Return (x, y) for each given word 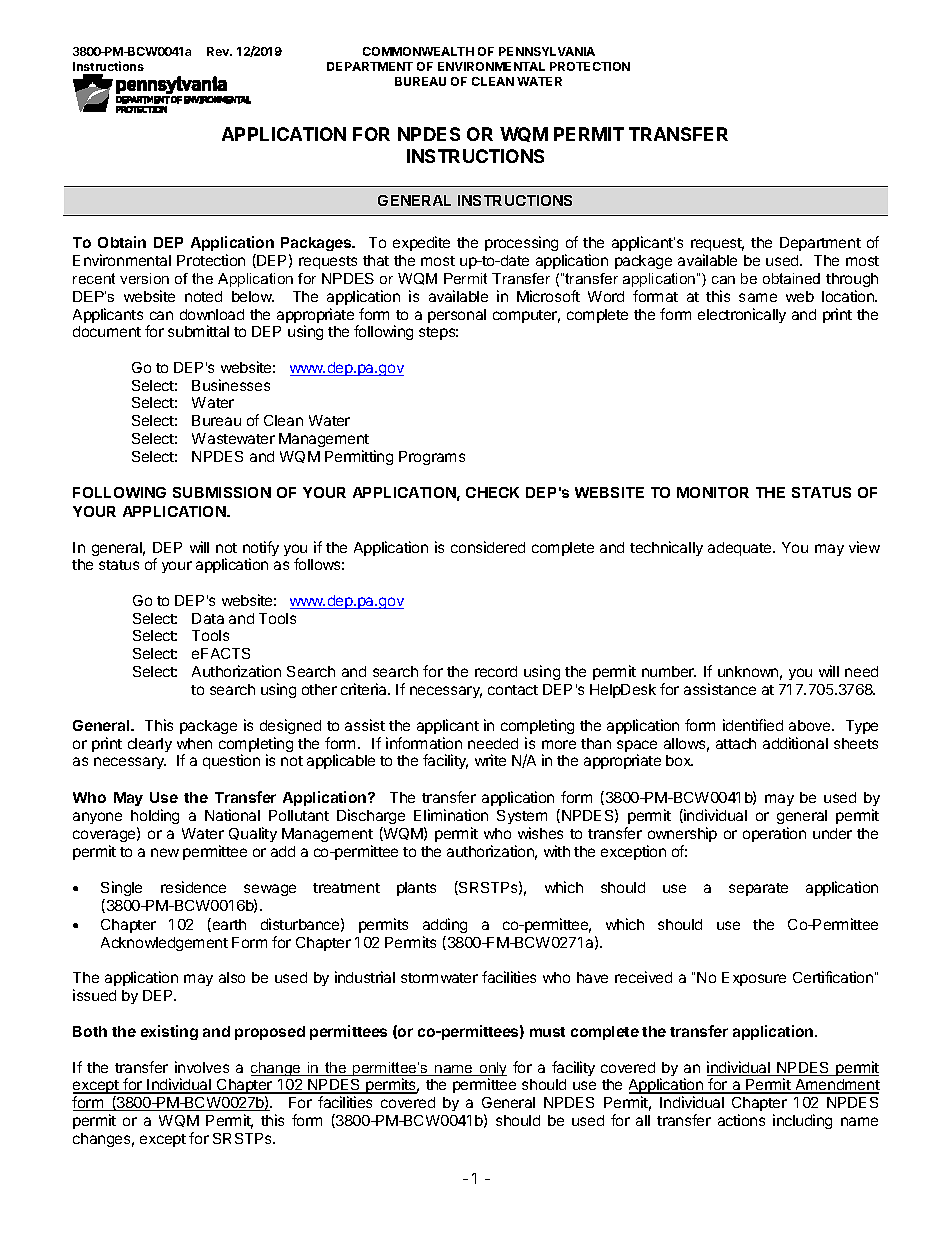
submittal (198, 331)
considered (488, 547)
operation (774, 834)
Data (208, 618)
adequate (741, 549)
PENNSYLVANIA (547, 51)
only (492, 1070)
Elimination (451, 815)
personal (457, 316)
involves (202, 1067)
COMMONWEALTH (418, 51)
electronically (742, 315)
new (165, 852)
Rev (219, 51)
